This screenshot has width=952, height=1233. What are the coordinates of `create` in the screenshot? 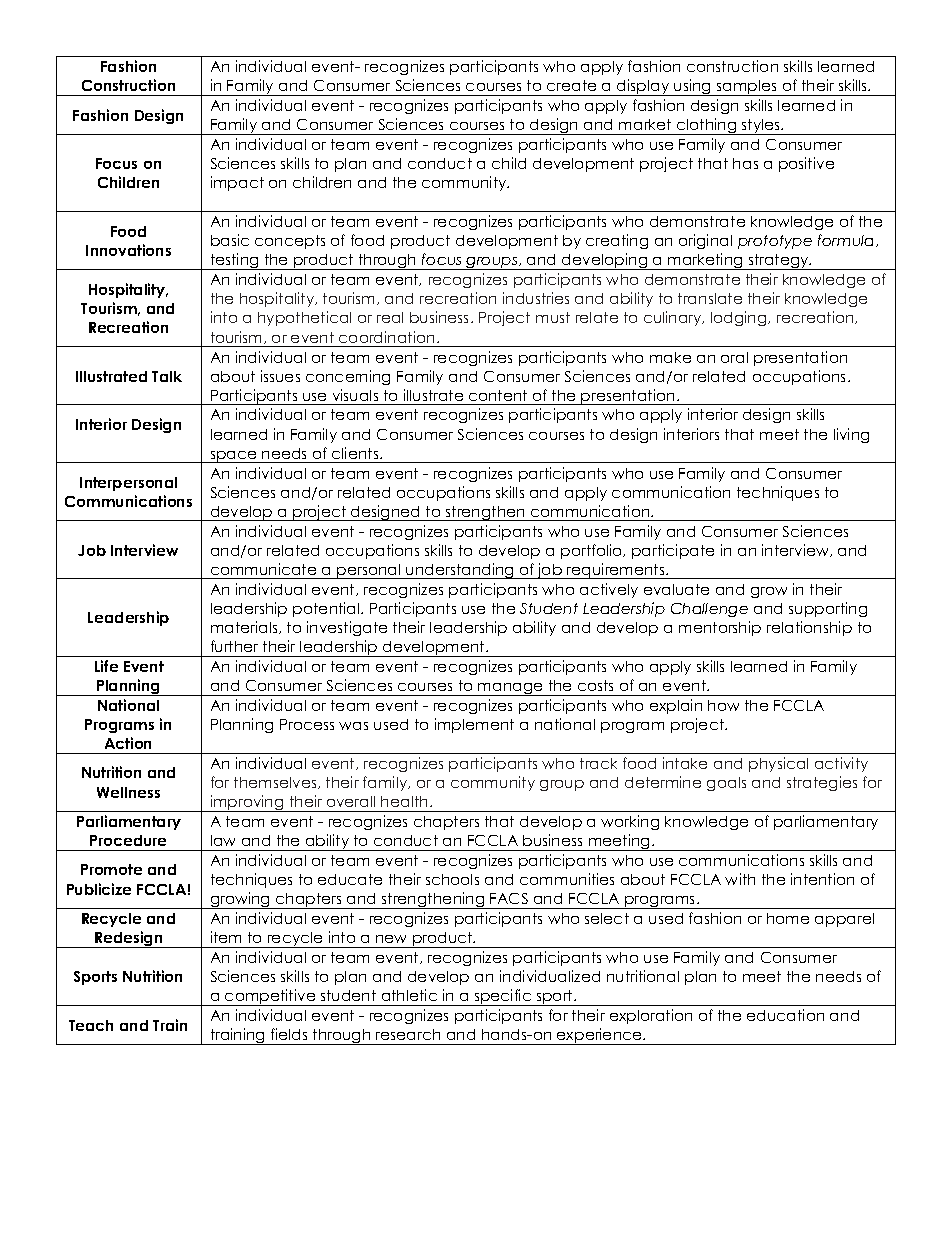 It's located at (571, 85).
